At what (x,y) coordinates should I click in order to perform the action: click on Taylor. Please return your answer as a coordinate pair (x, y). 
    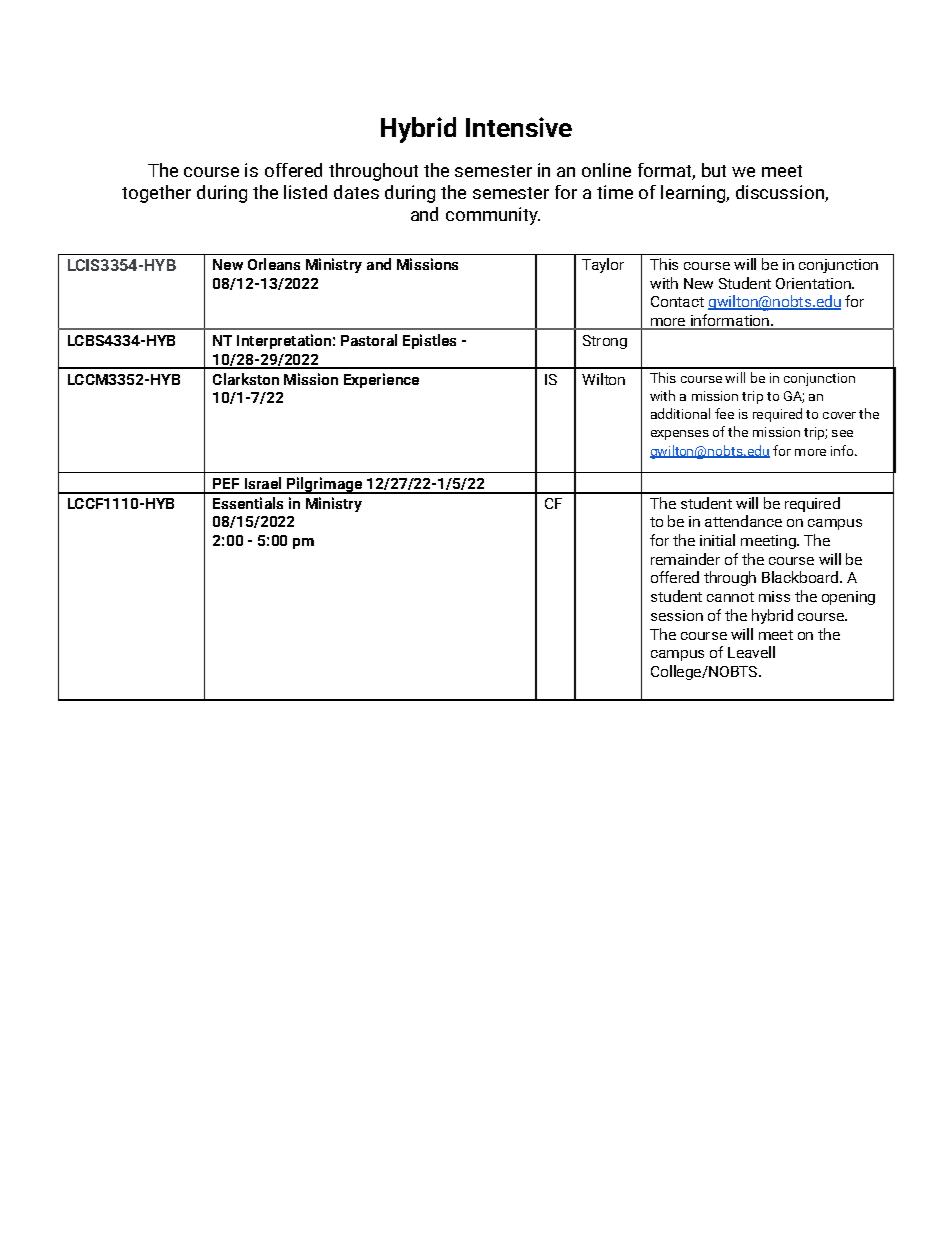
    Looking at the image, I should click on (603, 265).
